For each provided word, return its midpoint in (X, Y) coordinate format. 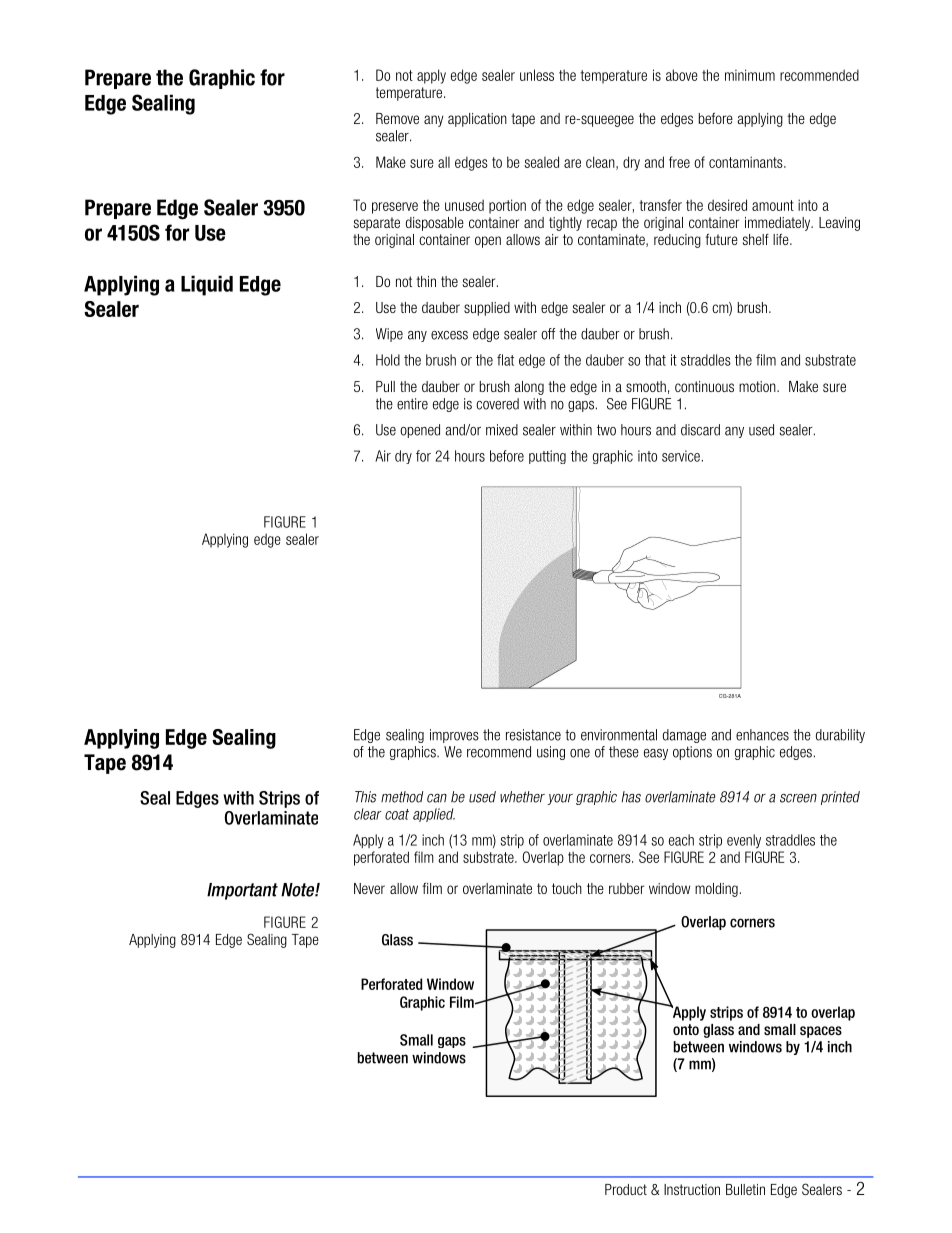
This (366, 797)
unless (537, 75)
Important (242, 891)
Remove (397, 118)
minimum (750, 75)
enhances (762, 735)
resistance (533, 735)
